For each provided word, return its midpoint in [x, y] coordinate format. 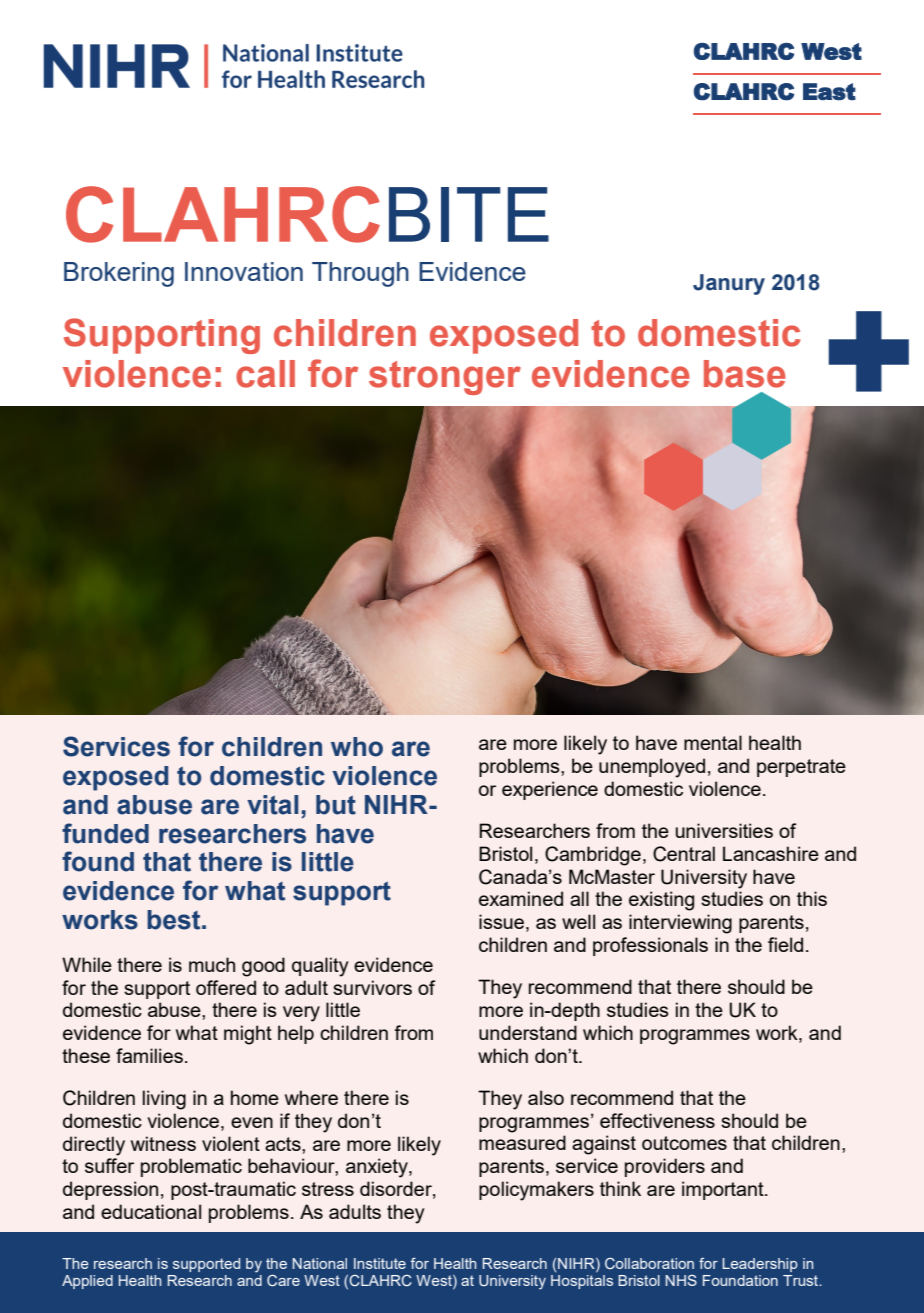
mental [713, 742]
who [357, 747]
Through [360, 274]
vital [272, 805]
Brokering [119, 274]
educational [151, 1211]
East [829, 92]
